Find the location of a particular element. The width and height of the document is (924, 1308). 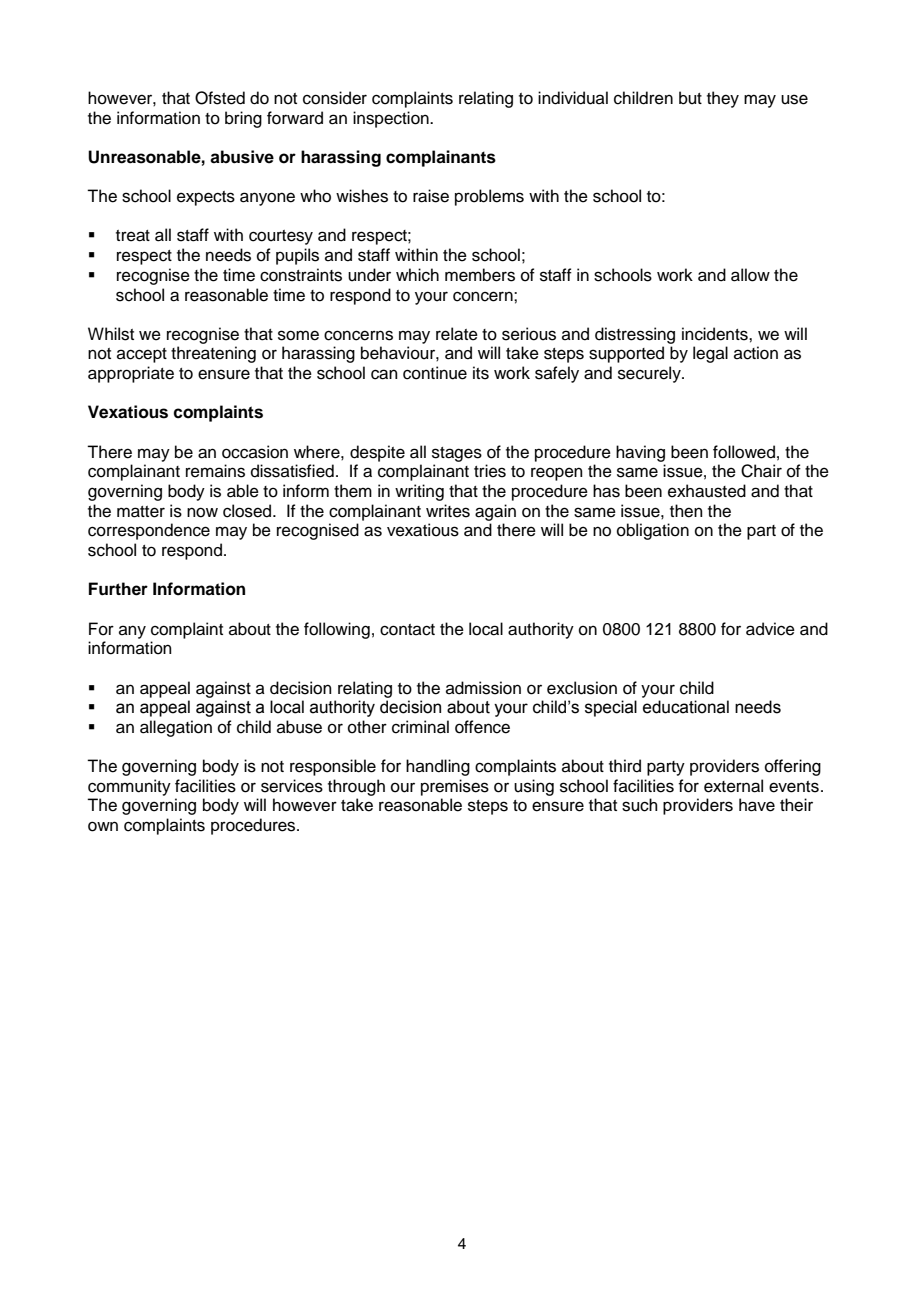

members is located at coordinates (480, 275).
